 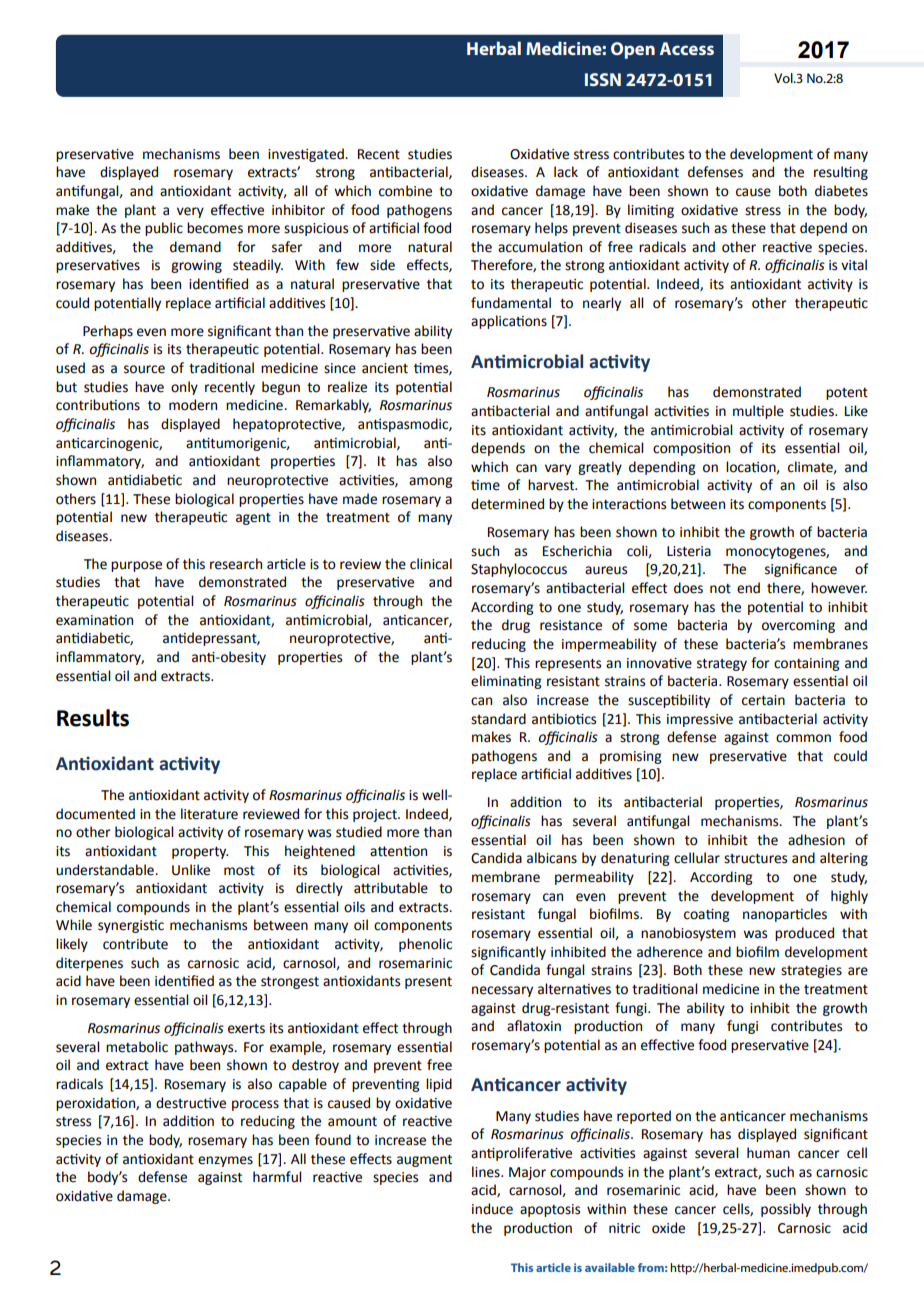 I want to click on enzymes, so click(x=225, y=1161).
